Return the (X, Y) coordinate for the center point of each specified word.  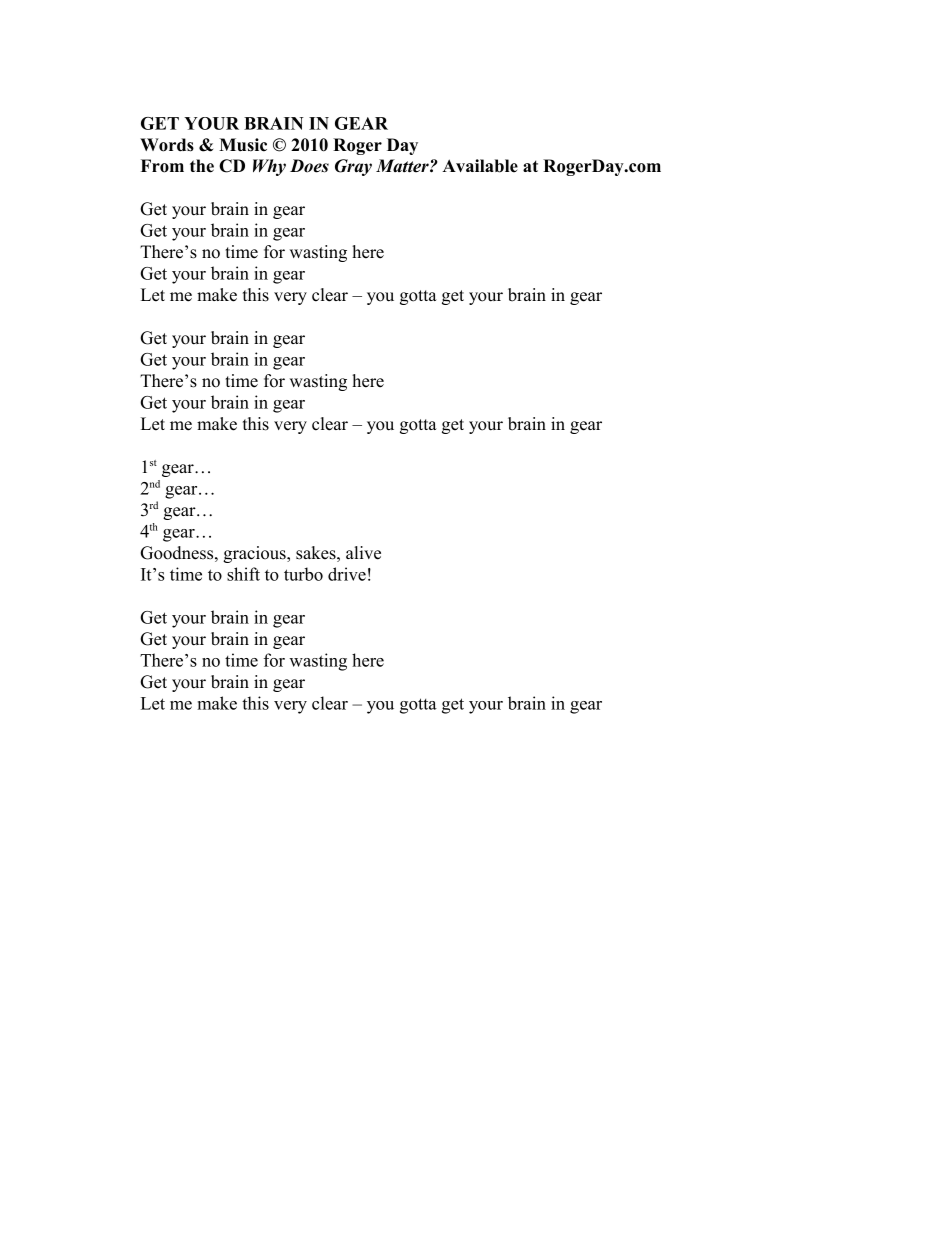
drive (347, 574)
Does (309, 166)
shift (243, 574)
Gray (353, 167)
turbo (303, 574)
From (162, 166)
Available (480, 166)
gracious (255, 554)
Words (167, 145)
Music (243, 145)
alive (363, 553)
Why (269, 167)
